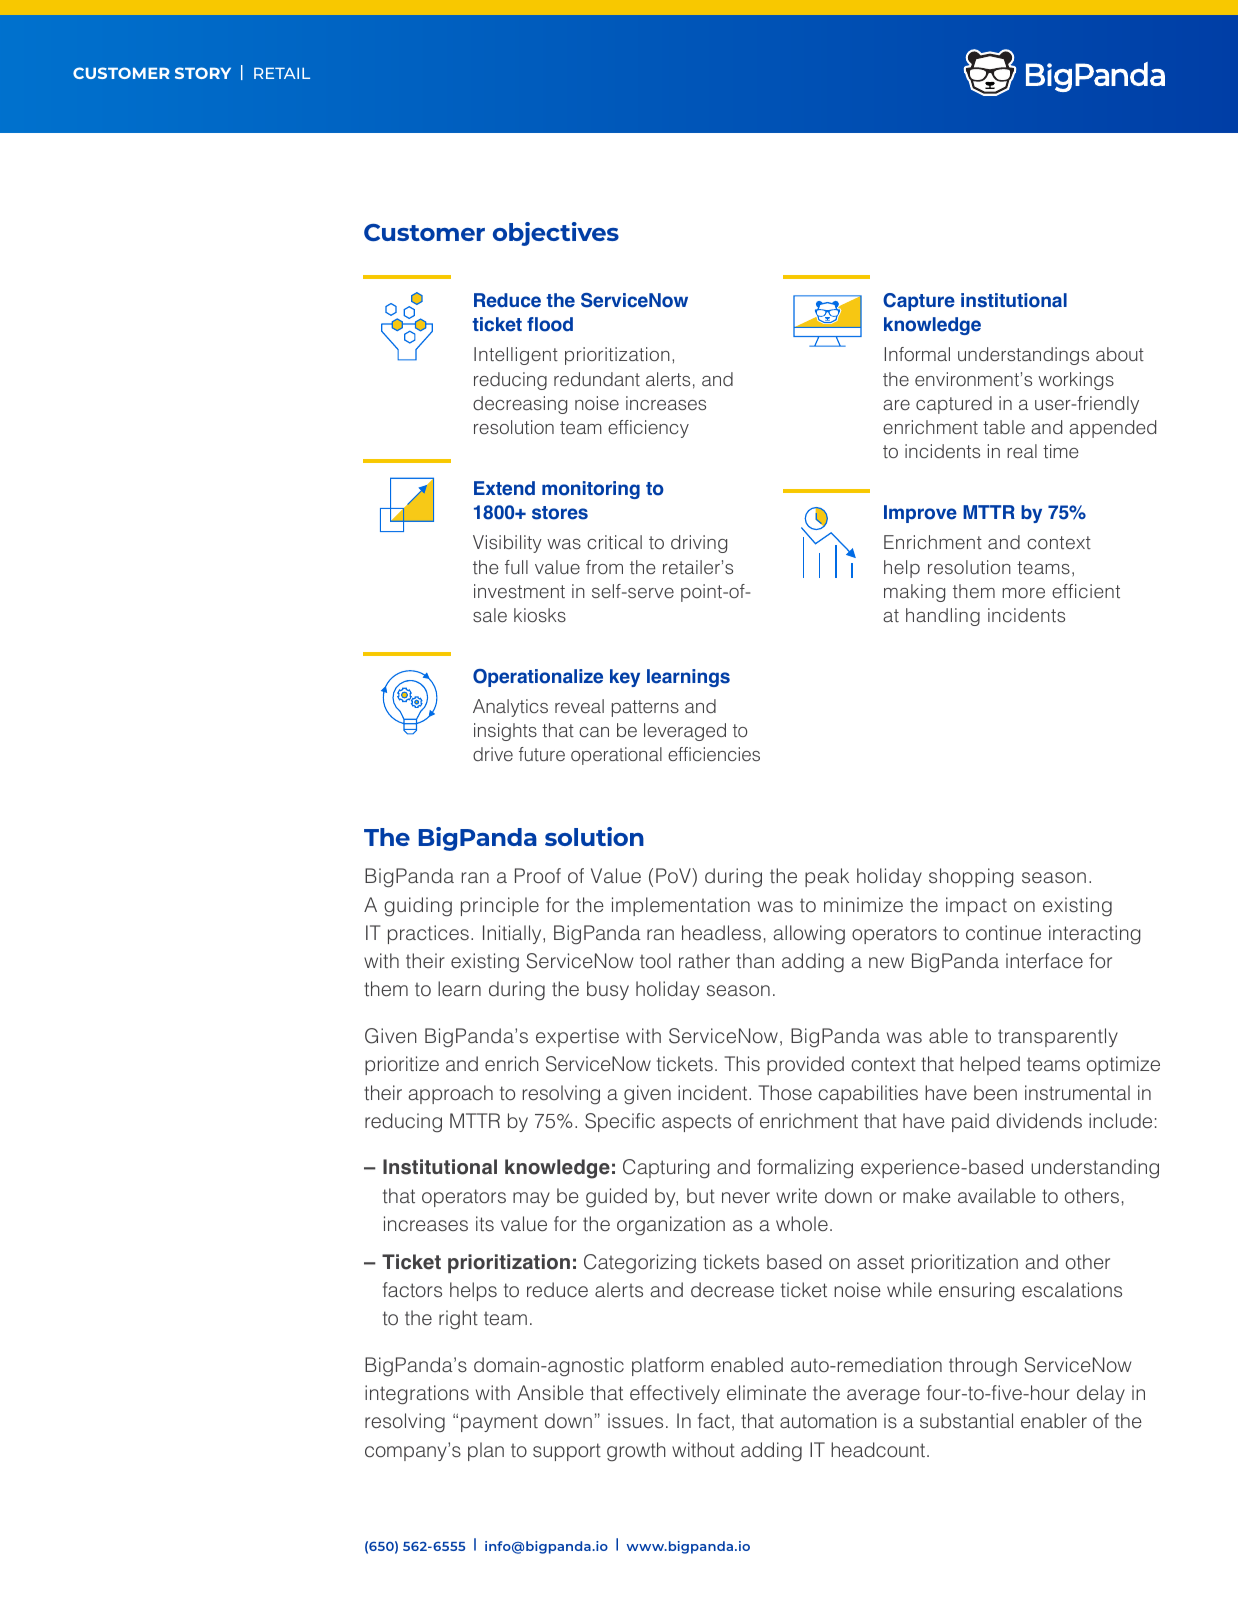 The width and height of the image is (1238, 1602). Describe the element at coordinates (417, 1395) in the image. I see `integrations` at that location.
